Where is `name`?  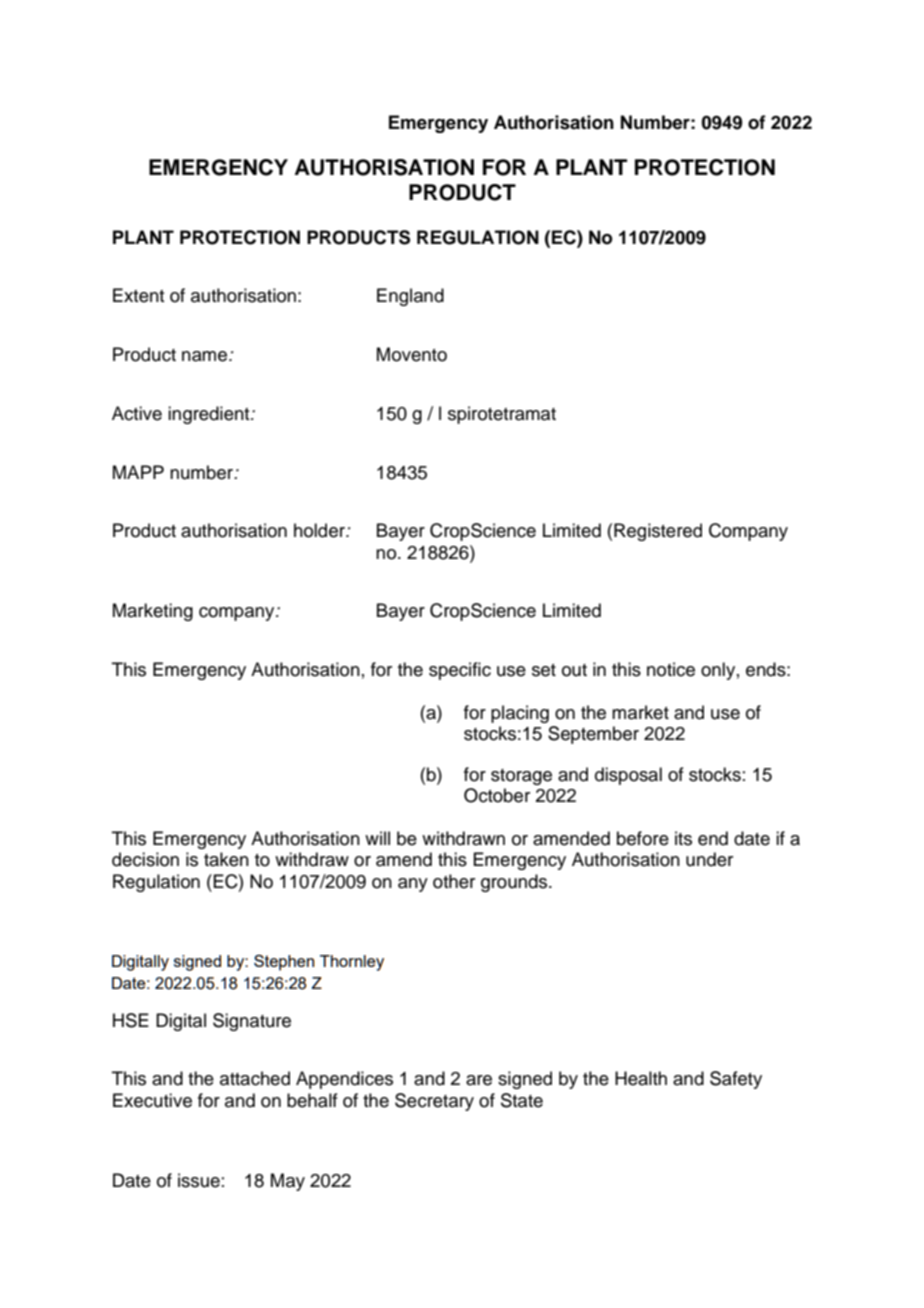
name is located at coordinates (206, 356).
